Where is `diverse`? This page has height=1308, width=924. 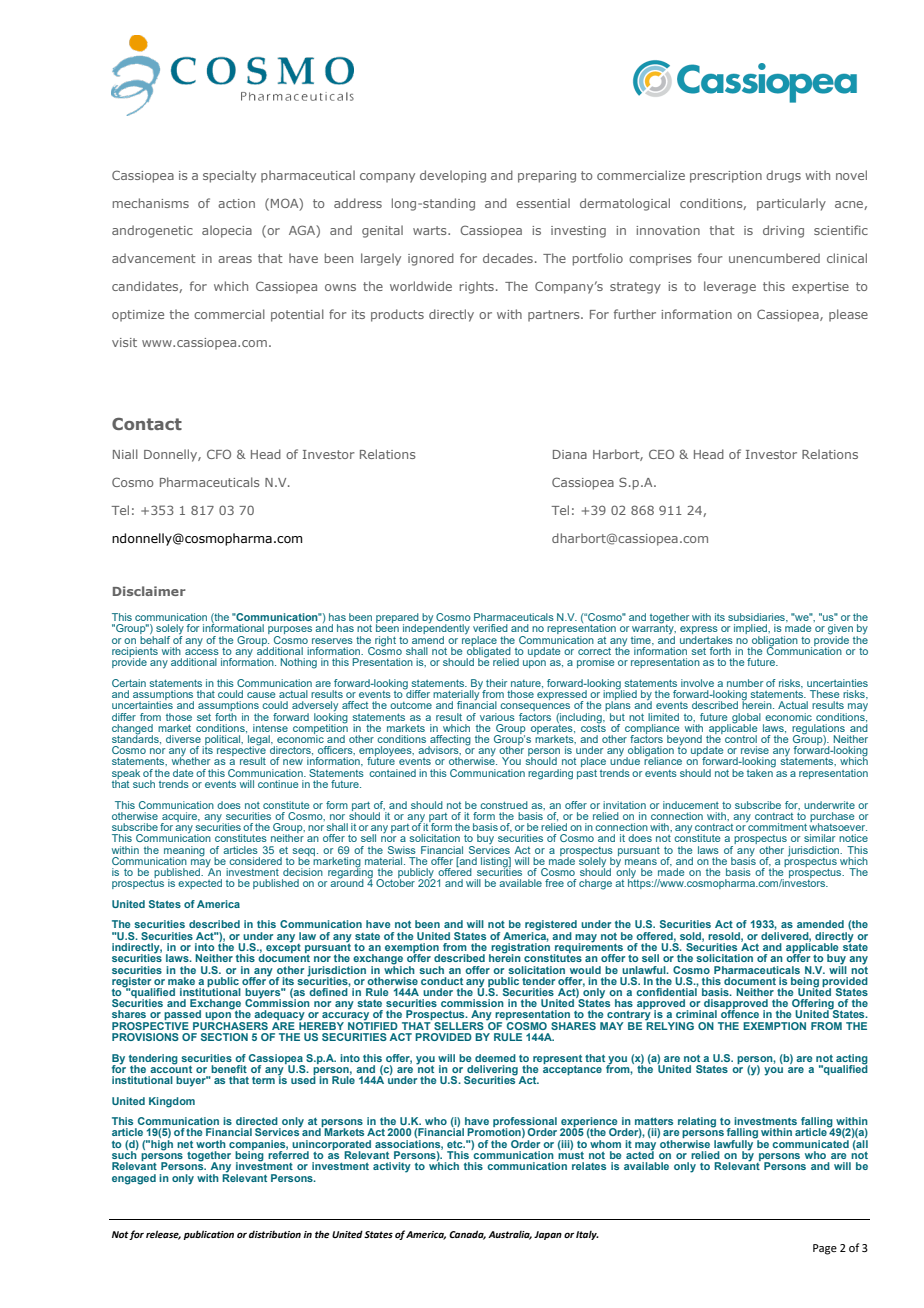
diverse is located at coordinates (183, 739).
